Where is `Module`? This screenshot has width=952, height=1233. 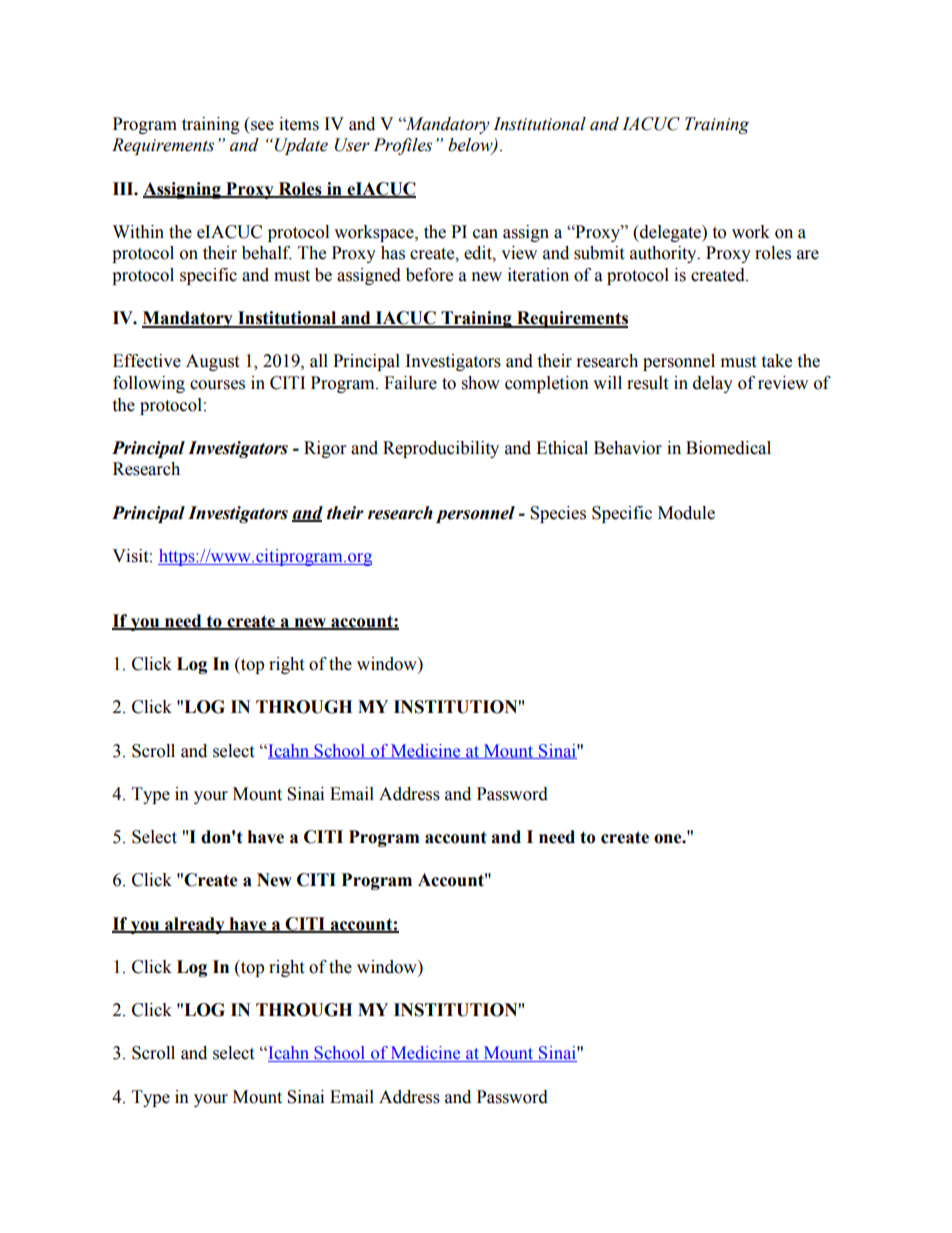 Module is located at coordinates (686, 513).
